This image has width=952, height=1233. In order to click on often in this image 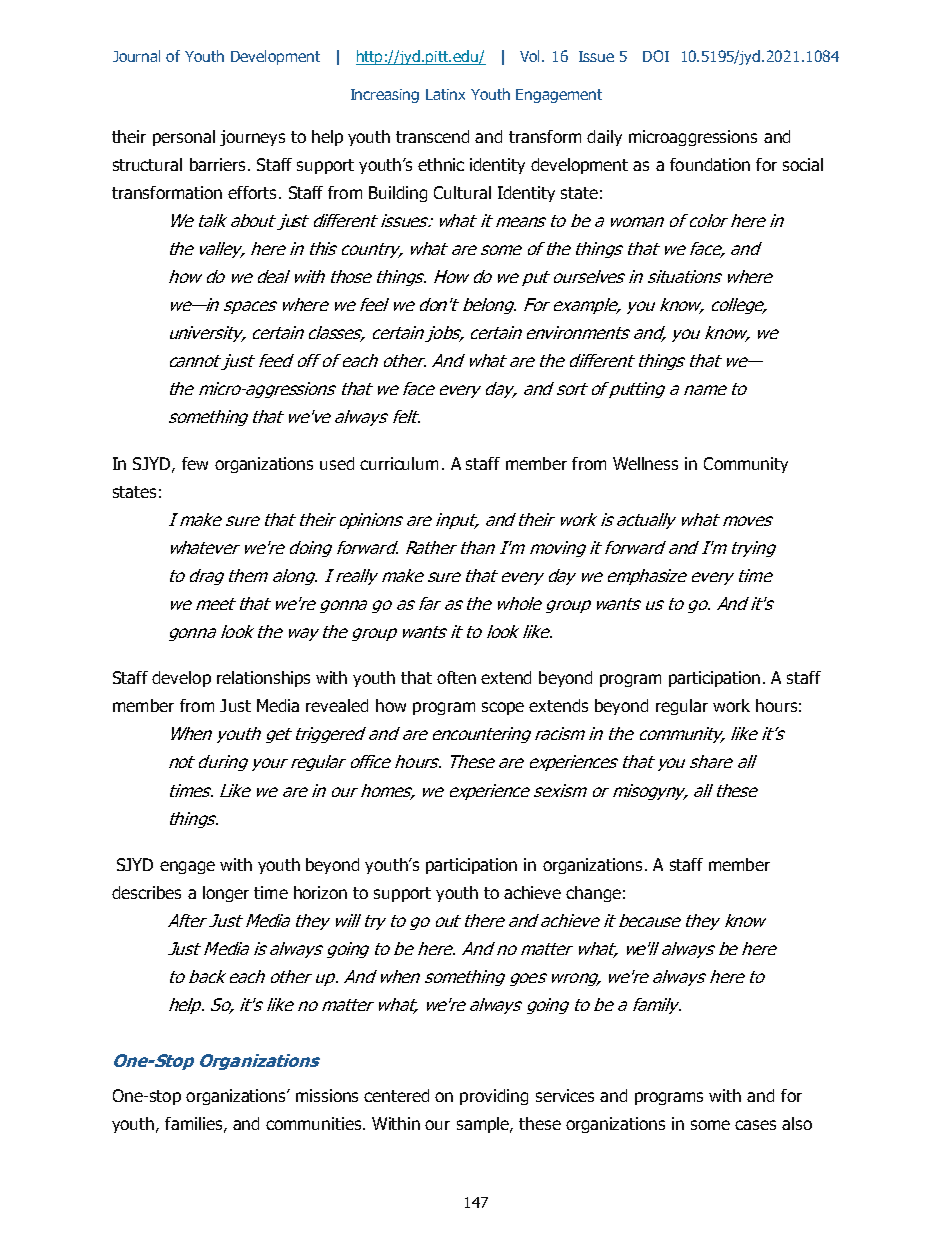, I will do `click(456, 677)`.
